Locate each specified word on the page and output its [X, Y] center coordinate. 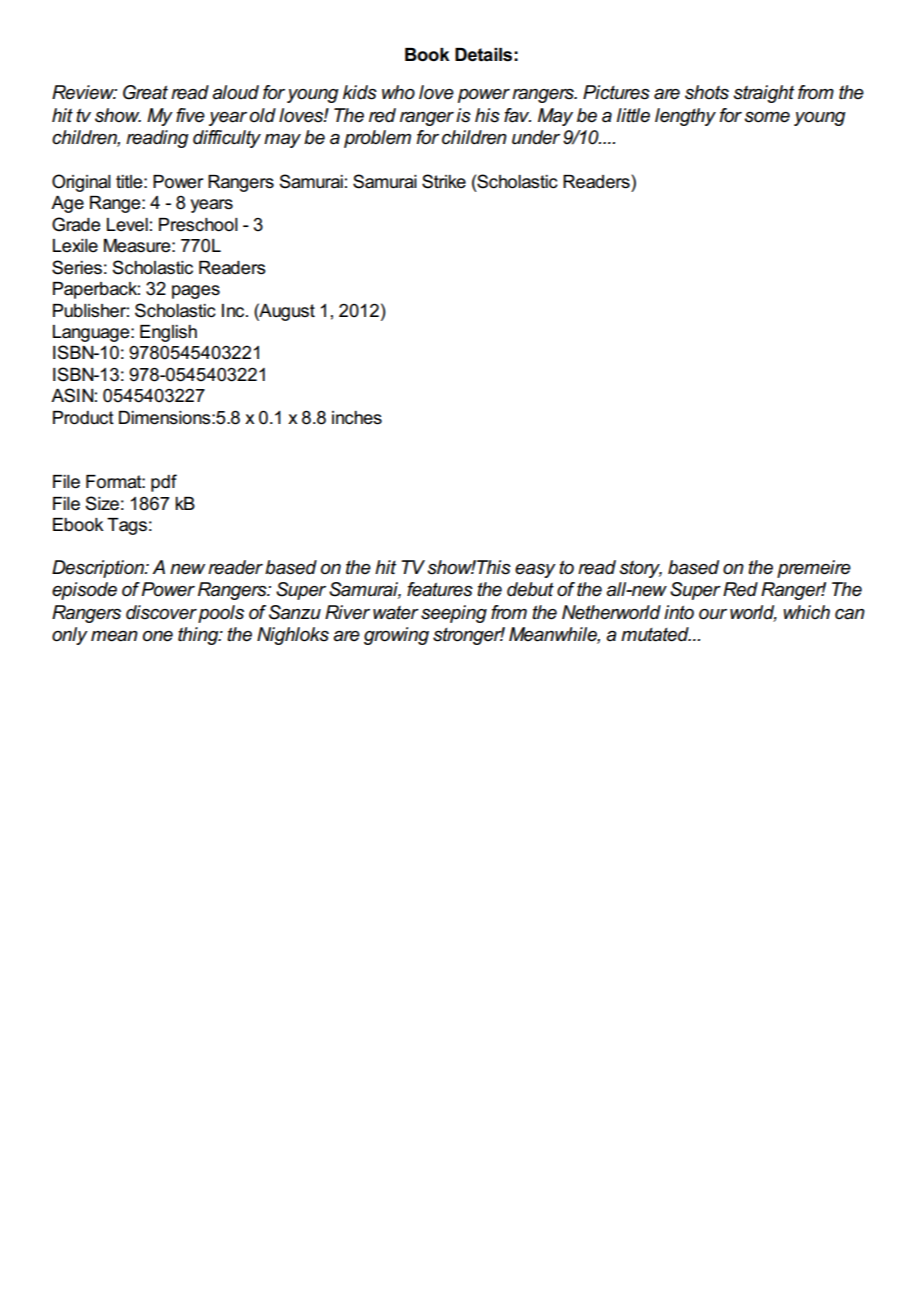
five [190, 115]
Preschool [198, 225]
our [713, 614]
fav [517, 115]
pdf [164, 483]
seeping [454, 614]
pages [196, 292]
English [168, 333]
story [640, 569]
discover [161, 612]
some [767, 117]
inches [357, 418]
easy [535, 571]
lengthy [685, 117]
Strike [444, 181]
